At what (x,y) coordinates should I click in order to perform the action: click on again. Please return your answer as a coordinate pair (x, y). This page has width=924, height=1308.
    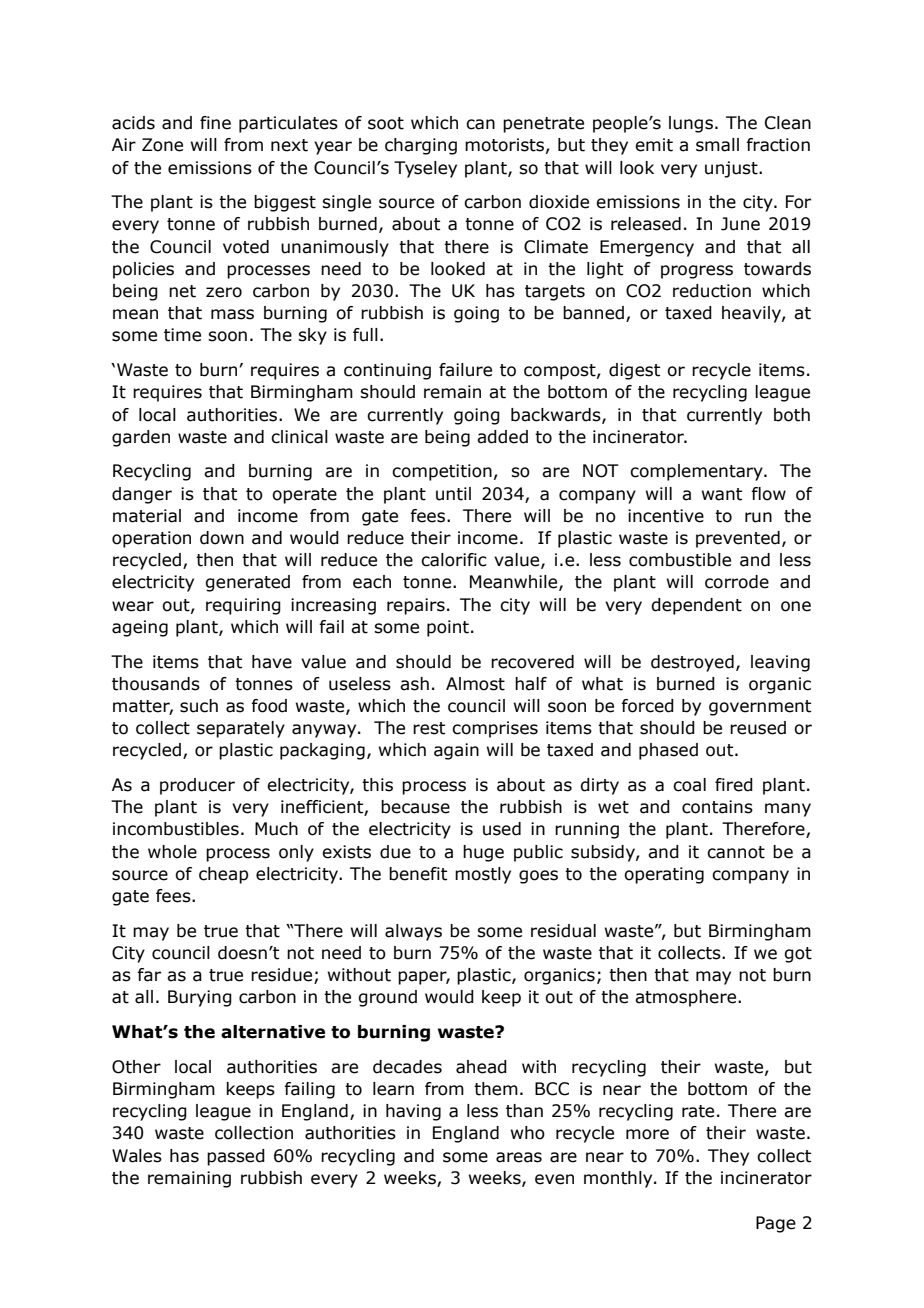
    Looking at the image, I should click on (456, 751).
